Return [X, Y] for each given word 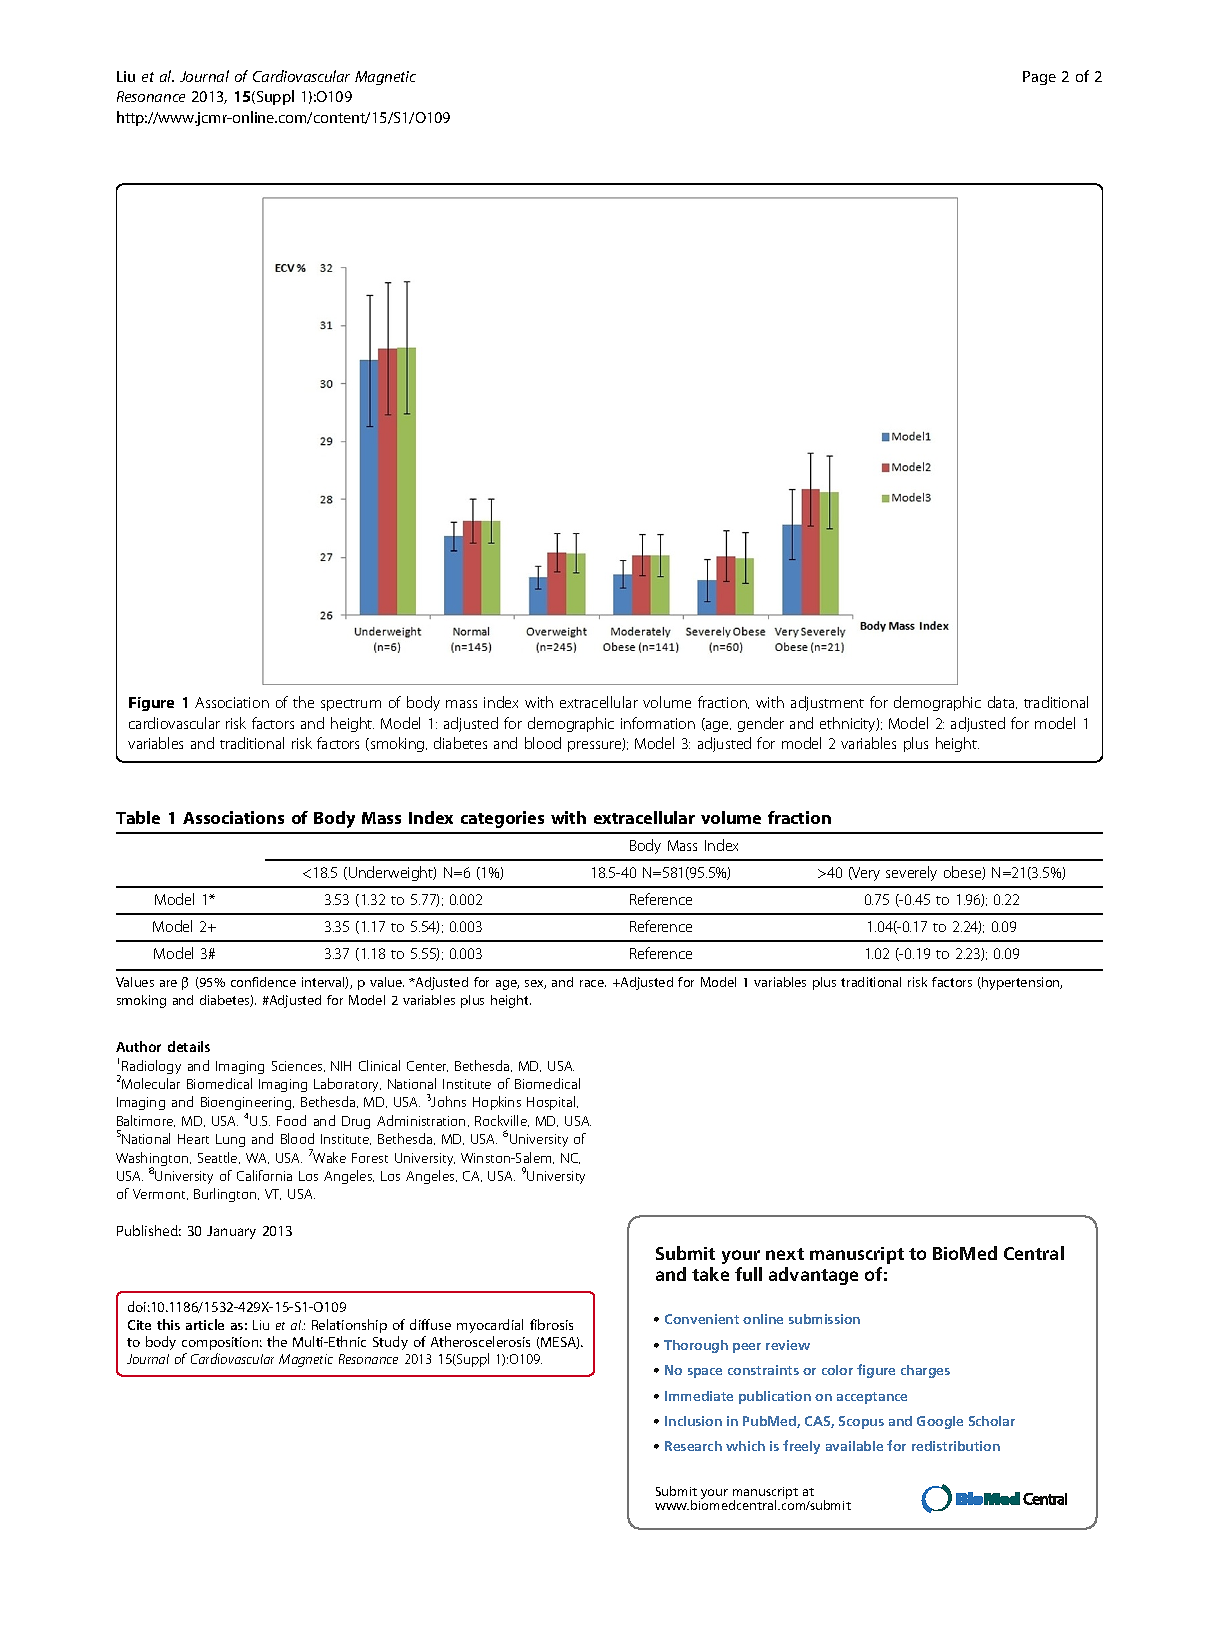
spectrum [351, 705]
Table [138, 817]
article [205, 1324]
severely [911, 873]
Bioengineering [247, 1105]
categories [502, 819]
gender [761, 724]
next [785, 1254]
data [1002, 702]
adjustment [827, 703]
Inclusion [693, 1421]
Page [1039, 78]
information [658, 723]
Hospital [551, 1103]
